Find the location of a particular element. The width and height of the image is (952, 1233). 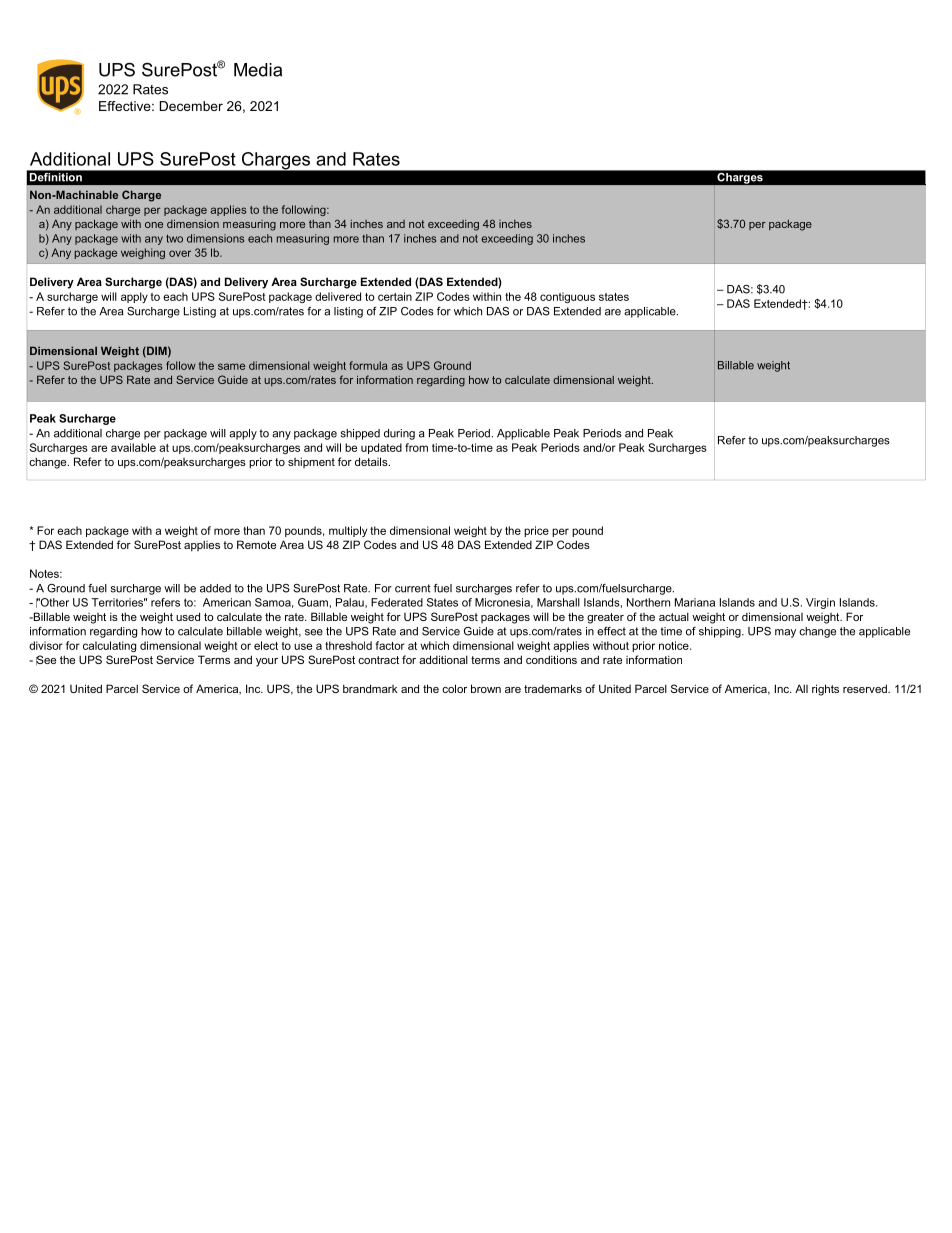

rights is located at coordinates (825, 690).
